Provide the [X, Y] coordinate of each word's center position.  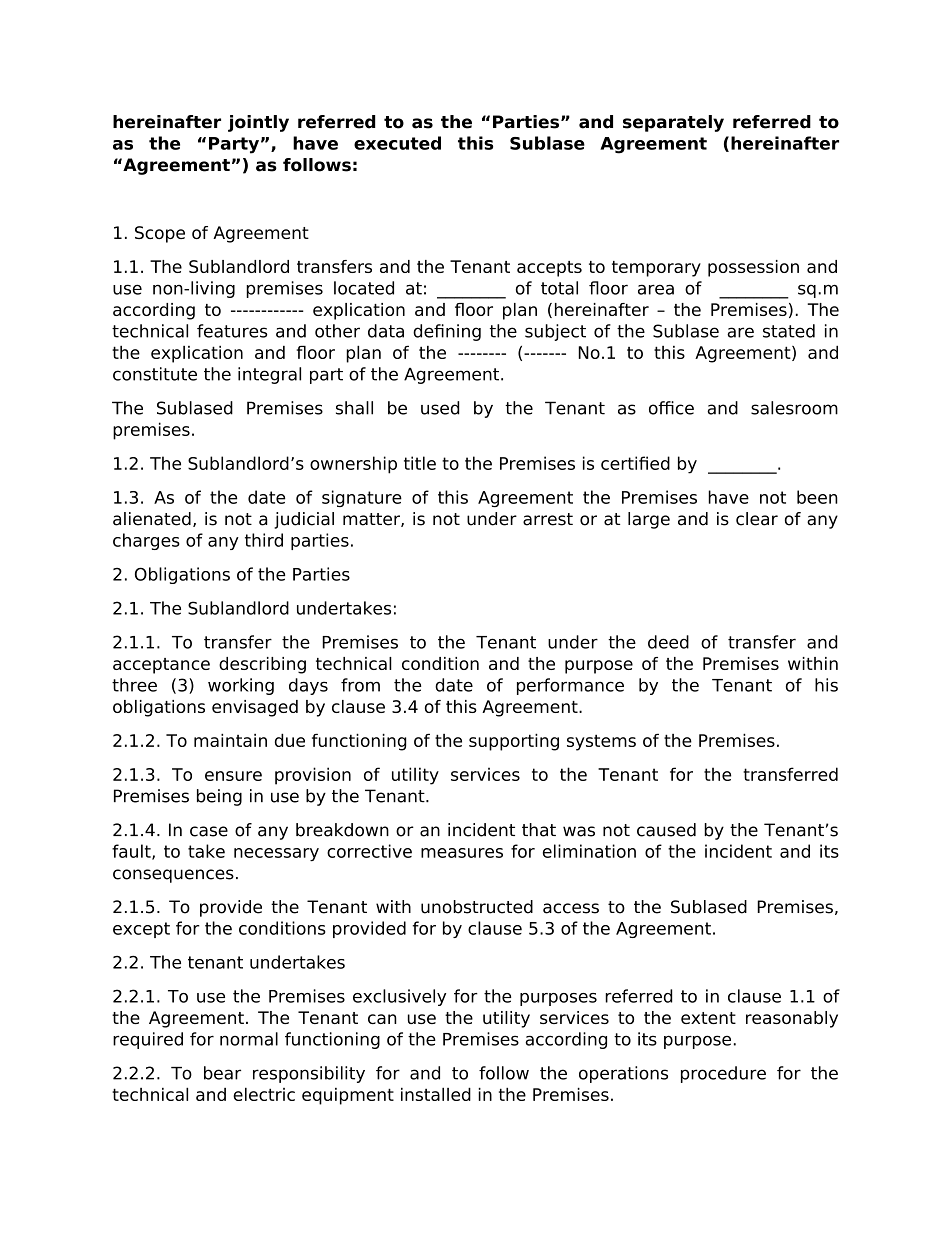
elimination [589, 851]
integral [269, 375]
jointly [258, 123]
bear [222, 1073]
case [209, 831]
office [671, 408]
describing [262, 665]
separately [673, 123]
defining [447, 332]
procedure [723, 1074]
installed [436, 1094]
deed [668, 642]
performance [570, 686]
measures [462, 853]
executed [397, 143]
